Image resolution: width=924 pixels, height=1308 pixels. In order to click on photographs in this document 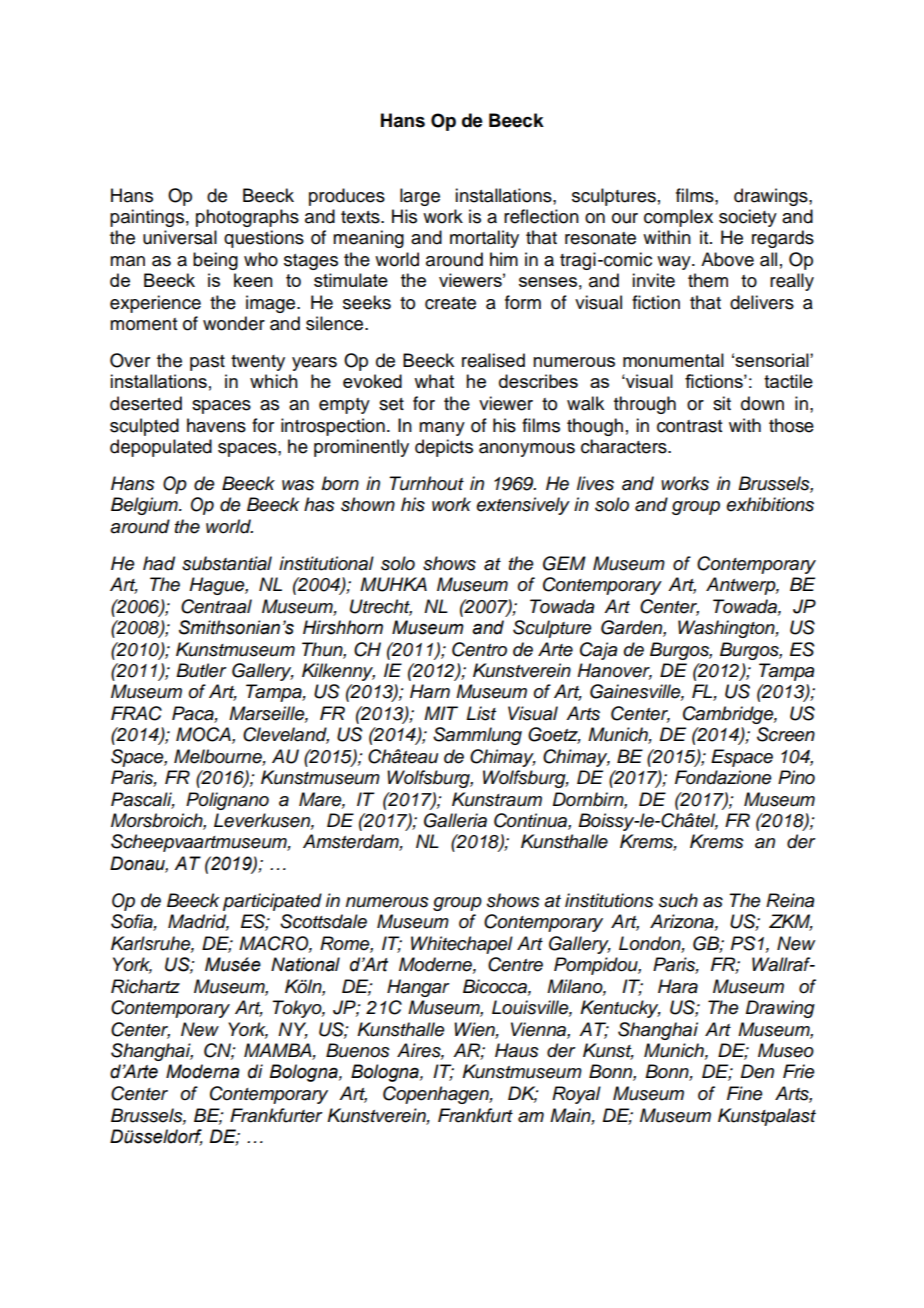, I will do `click(247, 218)`.
